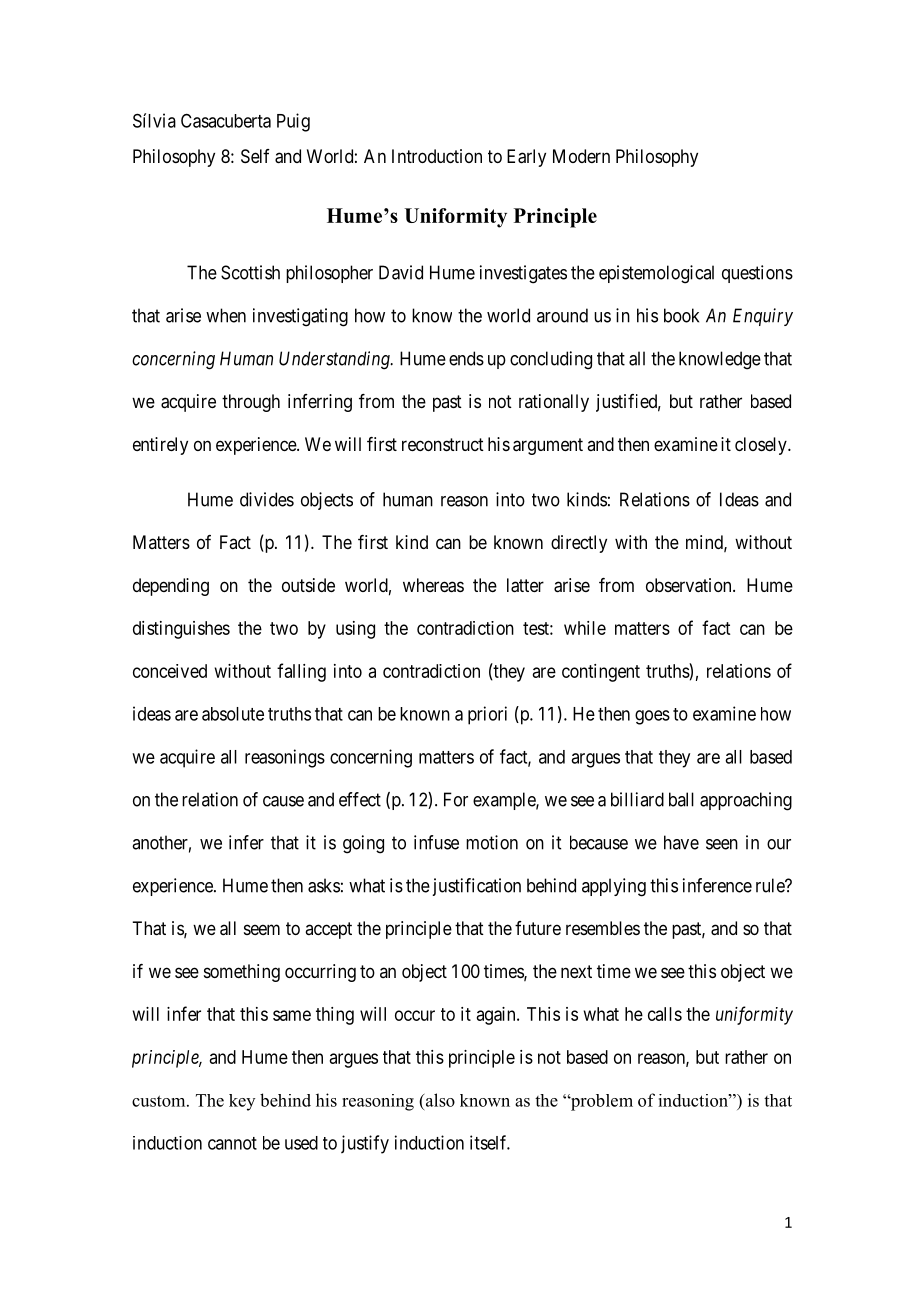 Image resolution: width=924 pixels, height=1308 pixels. Describe the element at coordinates (440, 1100) in the screenshot. I see `also` at that location.
